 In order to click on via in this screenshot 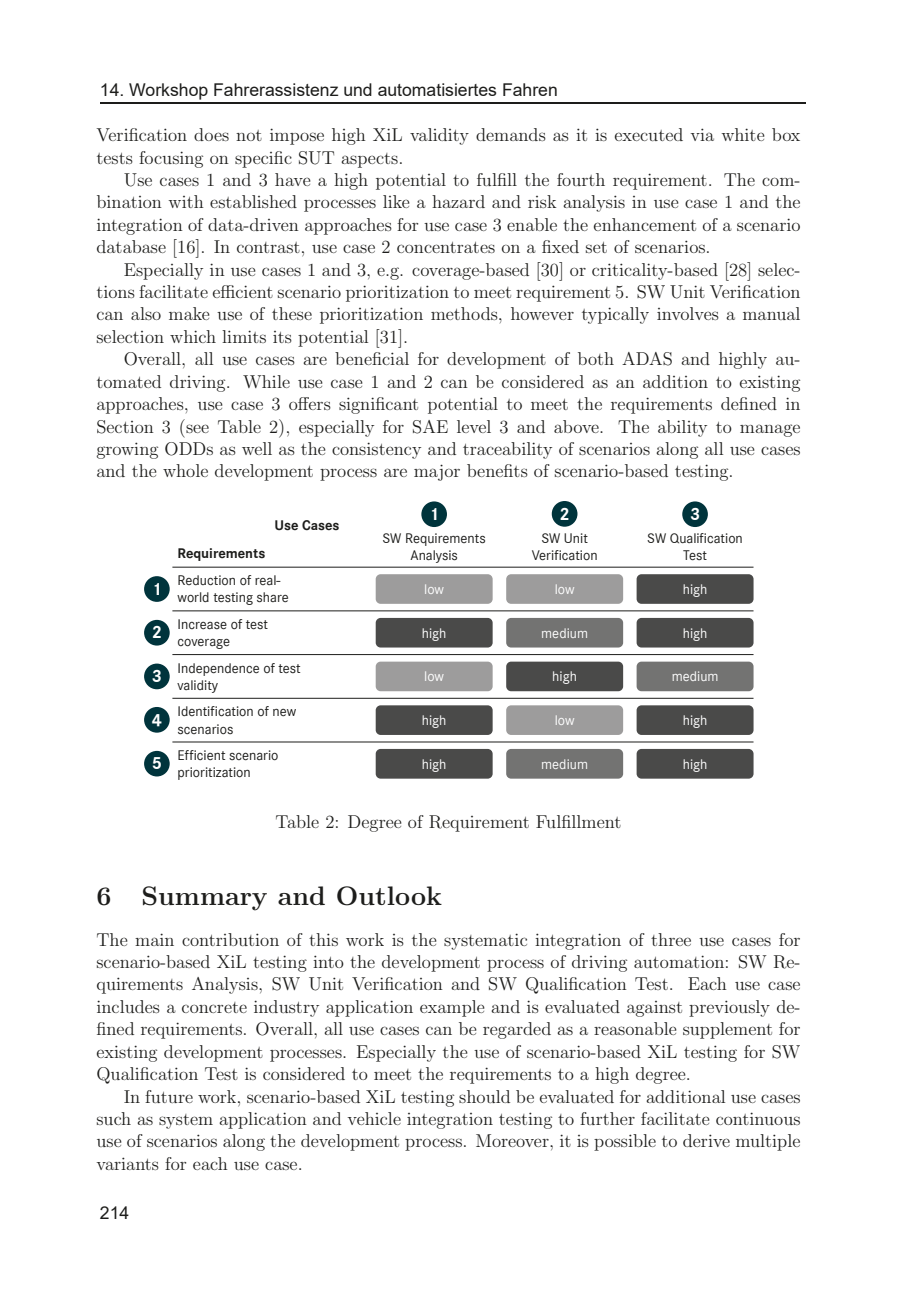, I will do `click(702, 134)`.
